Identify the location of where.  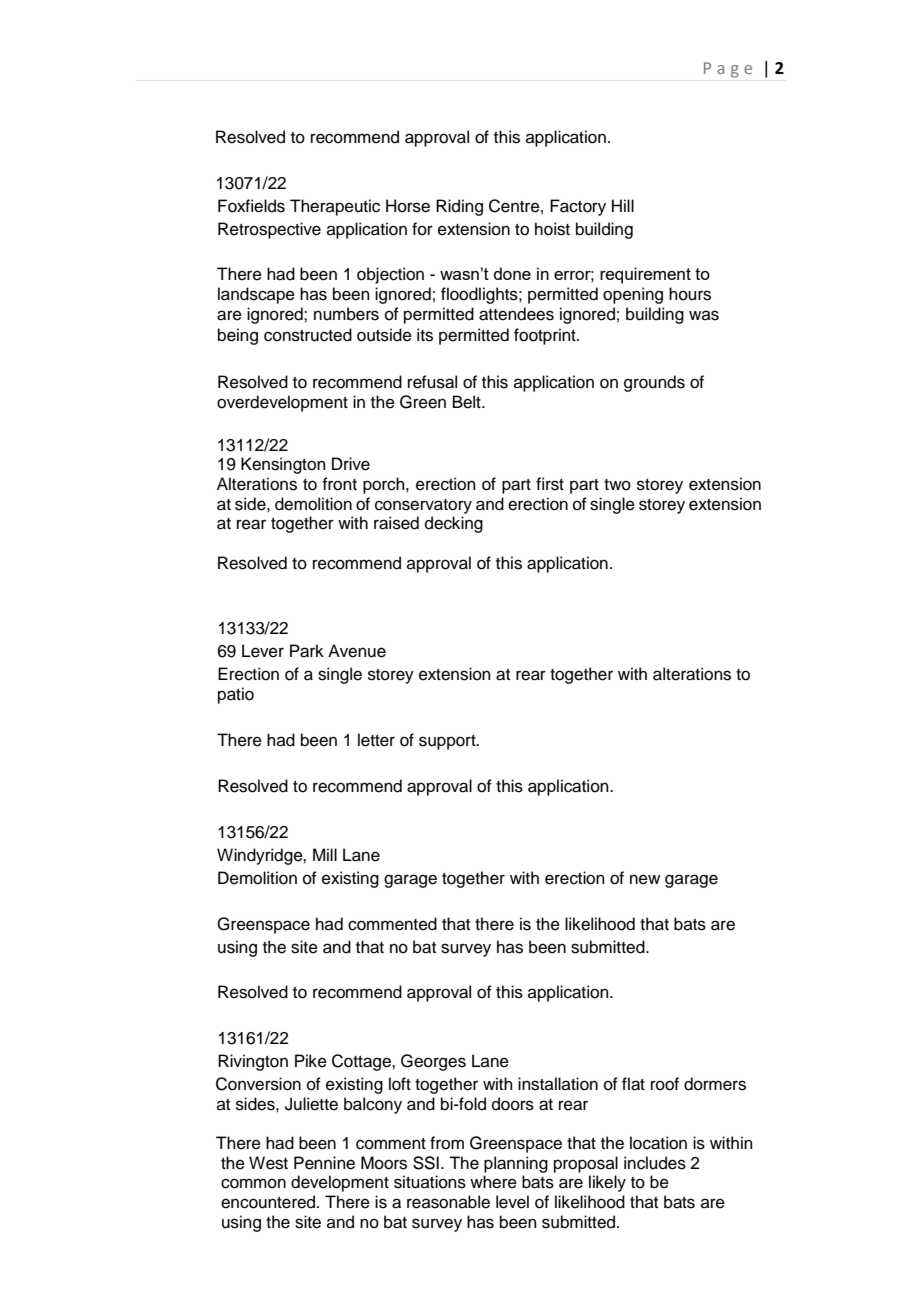
(493, 1182).
